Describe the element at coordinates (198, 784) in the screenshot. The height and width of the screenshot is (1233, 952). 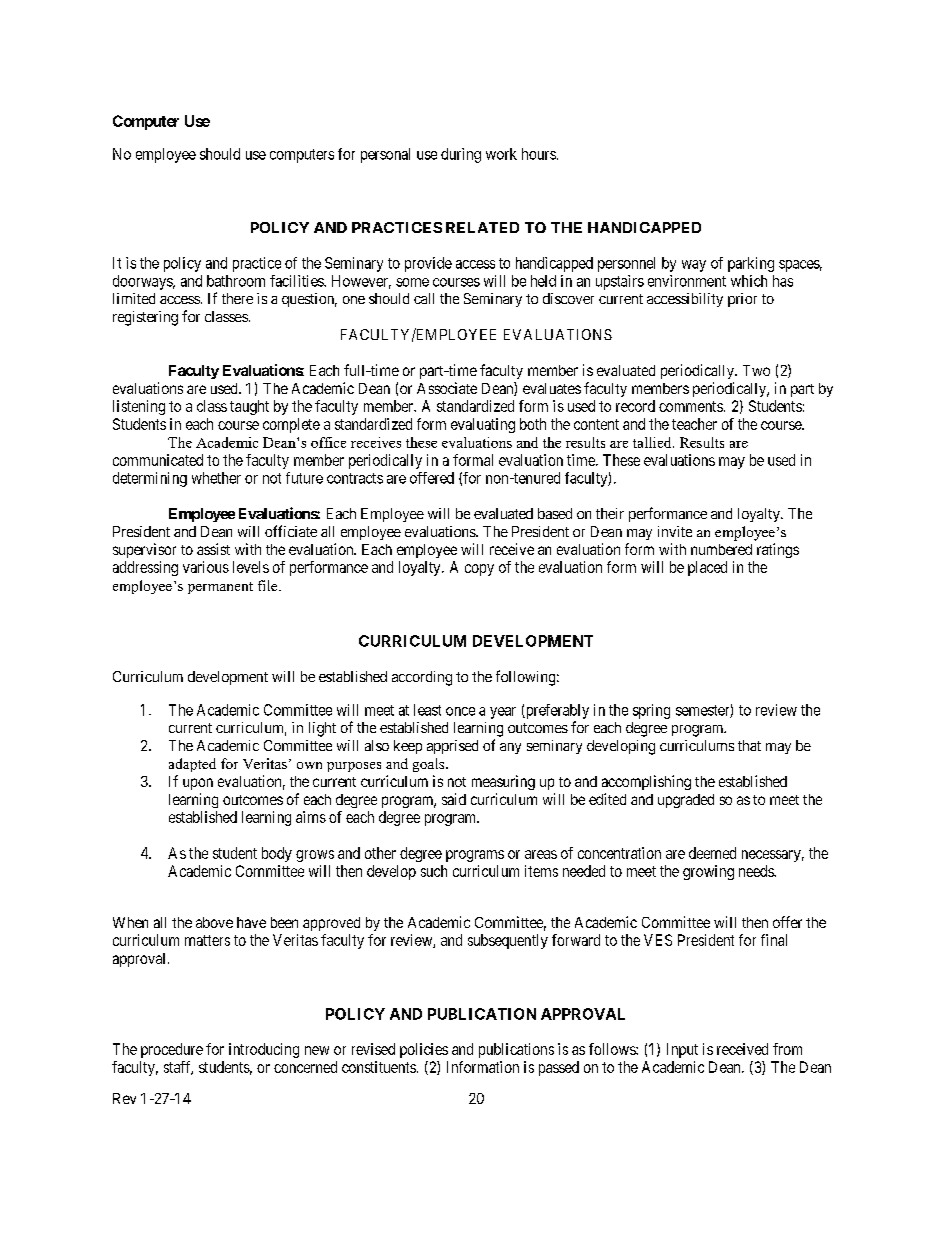
I see `upon` at that location.
